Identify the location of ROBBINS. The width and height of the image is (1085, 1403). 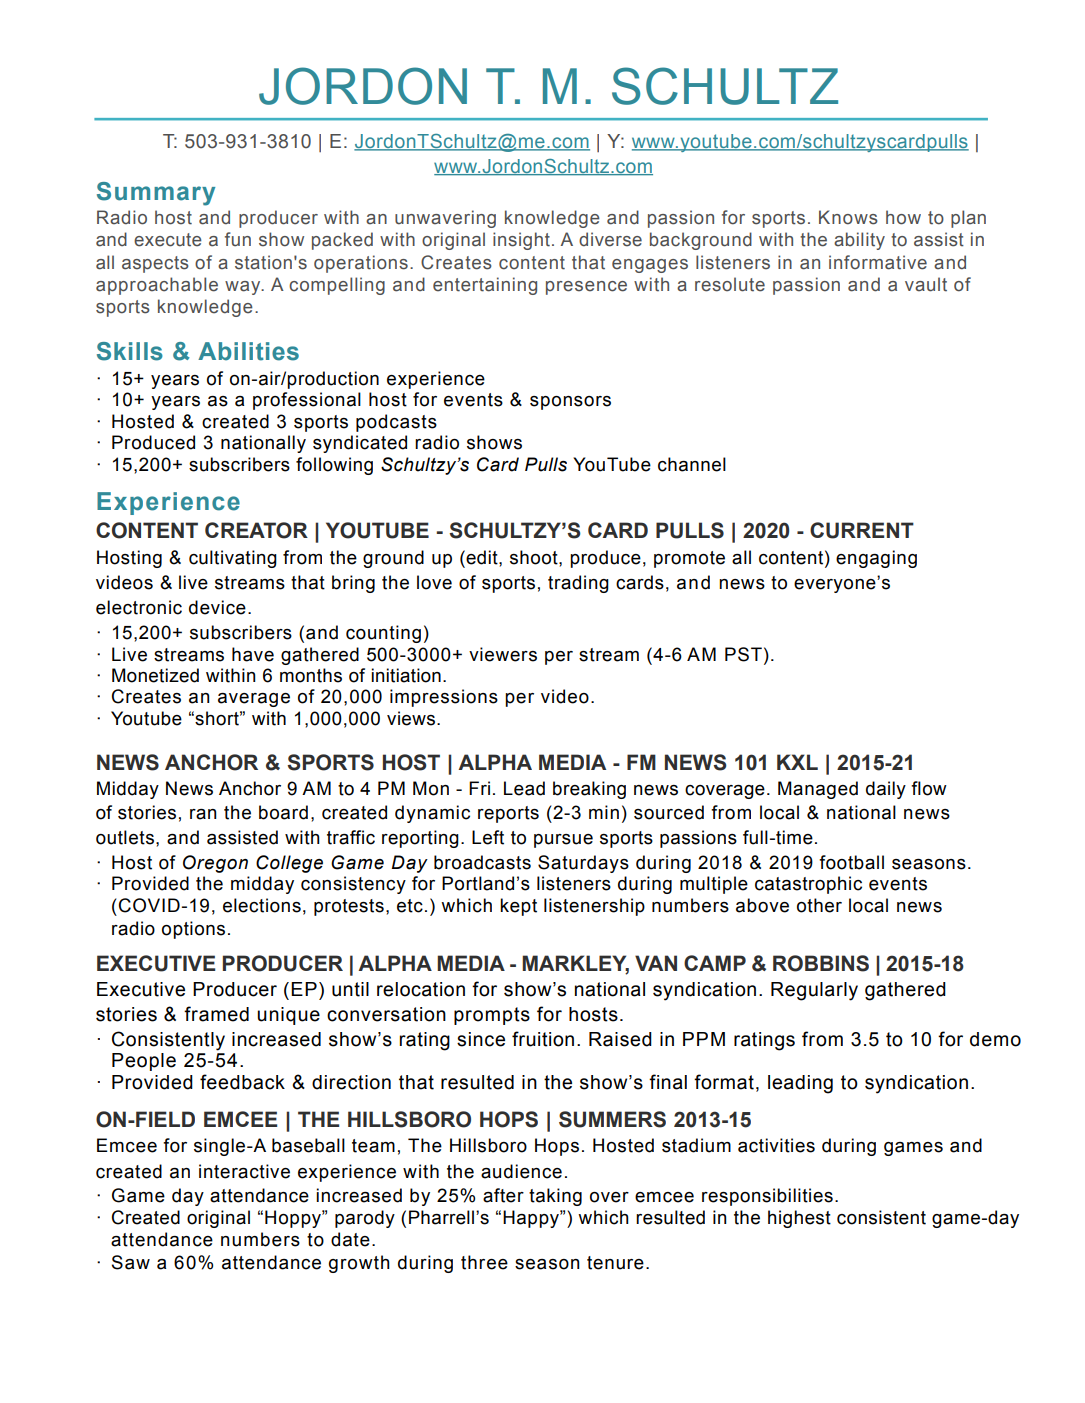
(821, 963).
